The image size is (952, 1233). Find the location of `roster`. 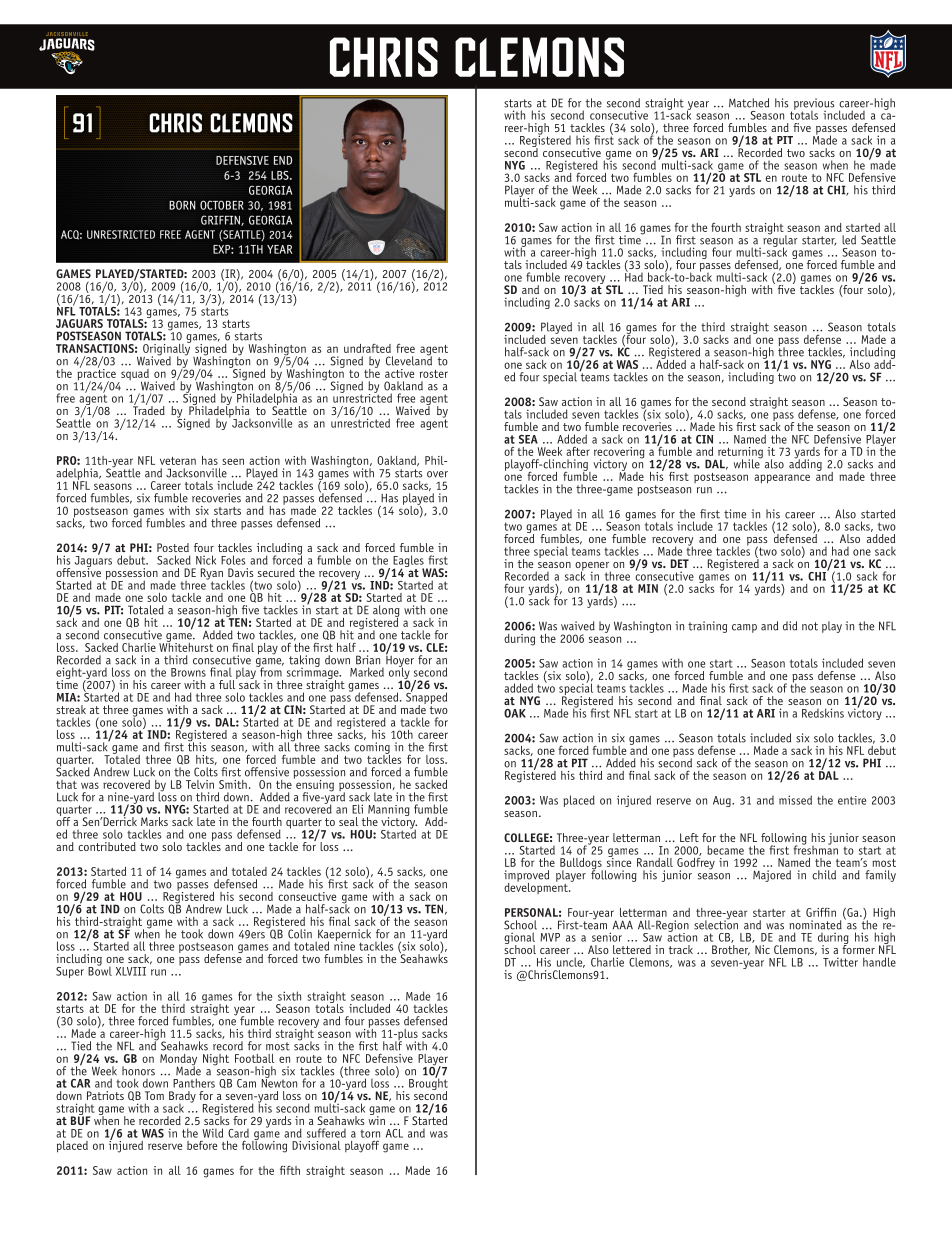

roster is located at coordinates (434, 374).
